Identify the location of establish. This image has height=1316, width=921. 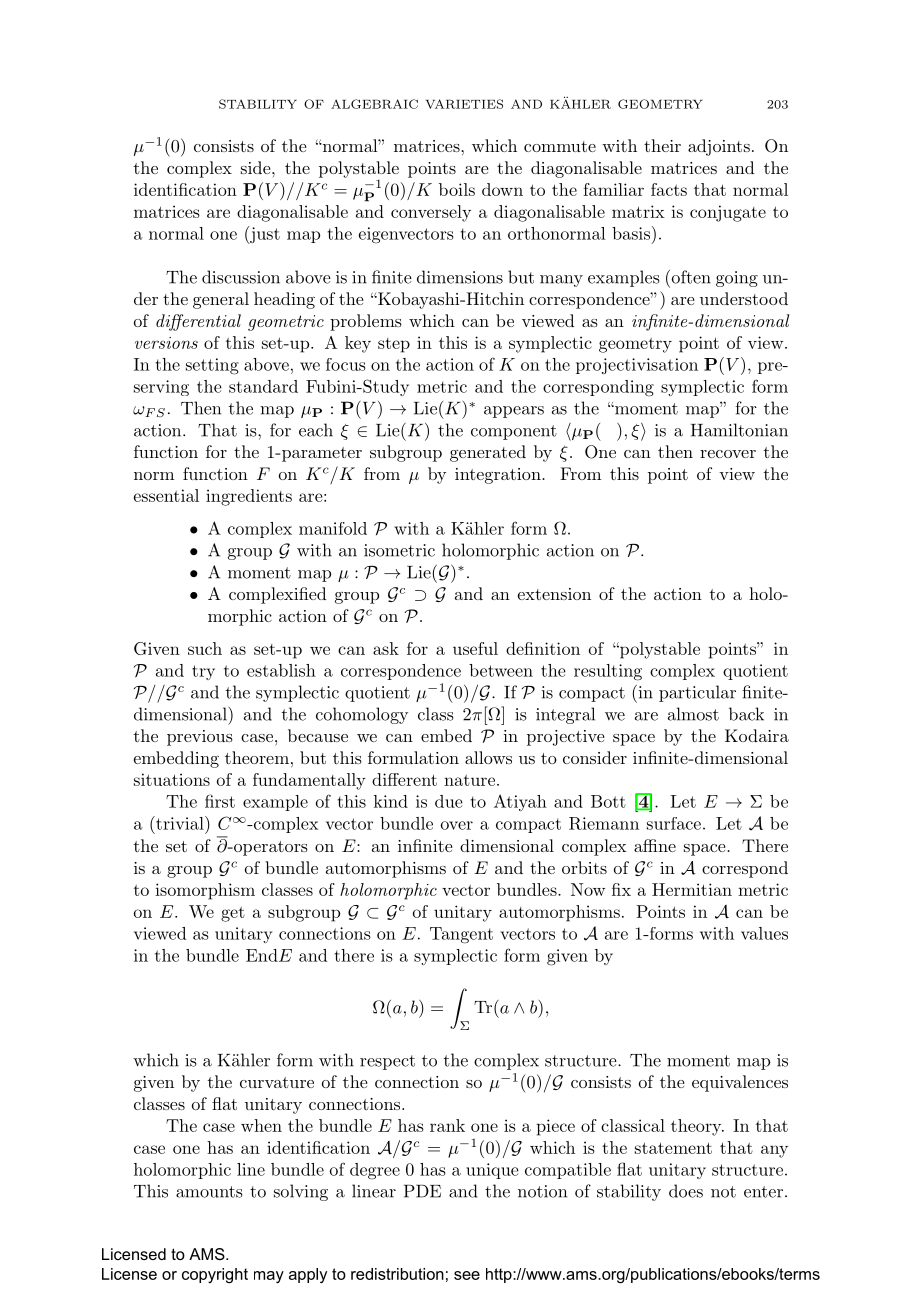
(281, 670).
